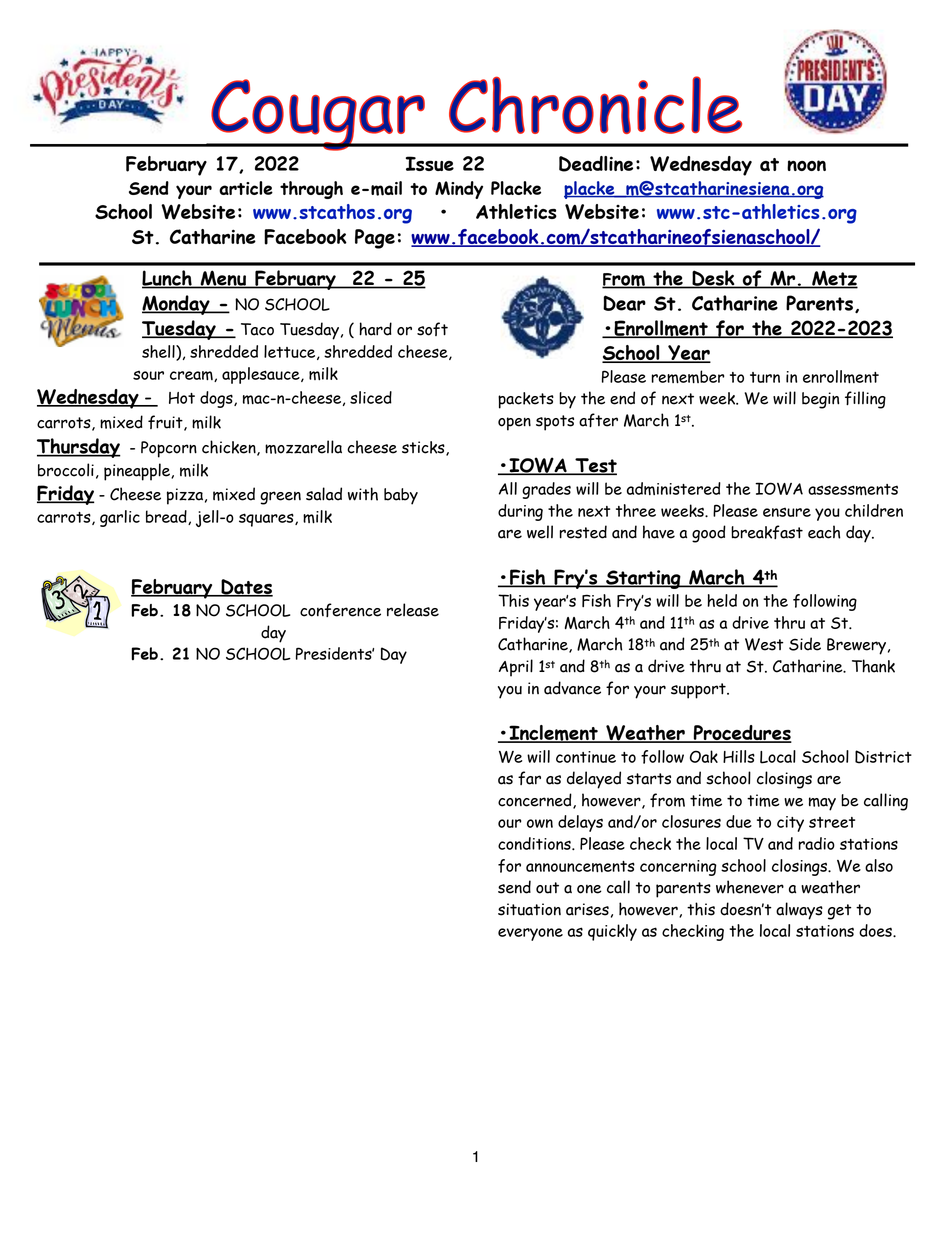  What do you see at coordinates (430, 163) in the document?
I see `Issue` at bounding box center [430, 163].
